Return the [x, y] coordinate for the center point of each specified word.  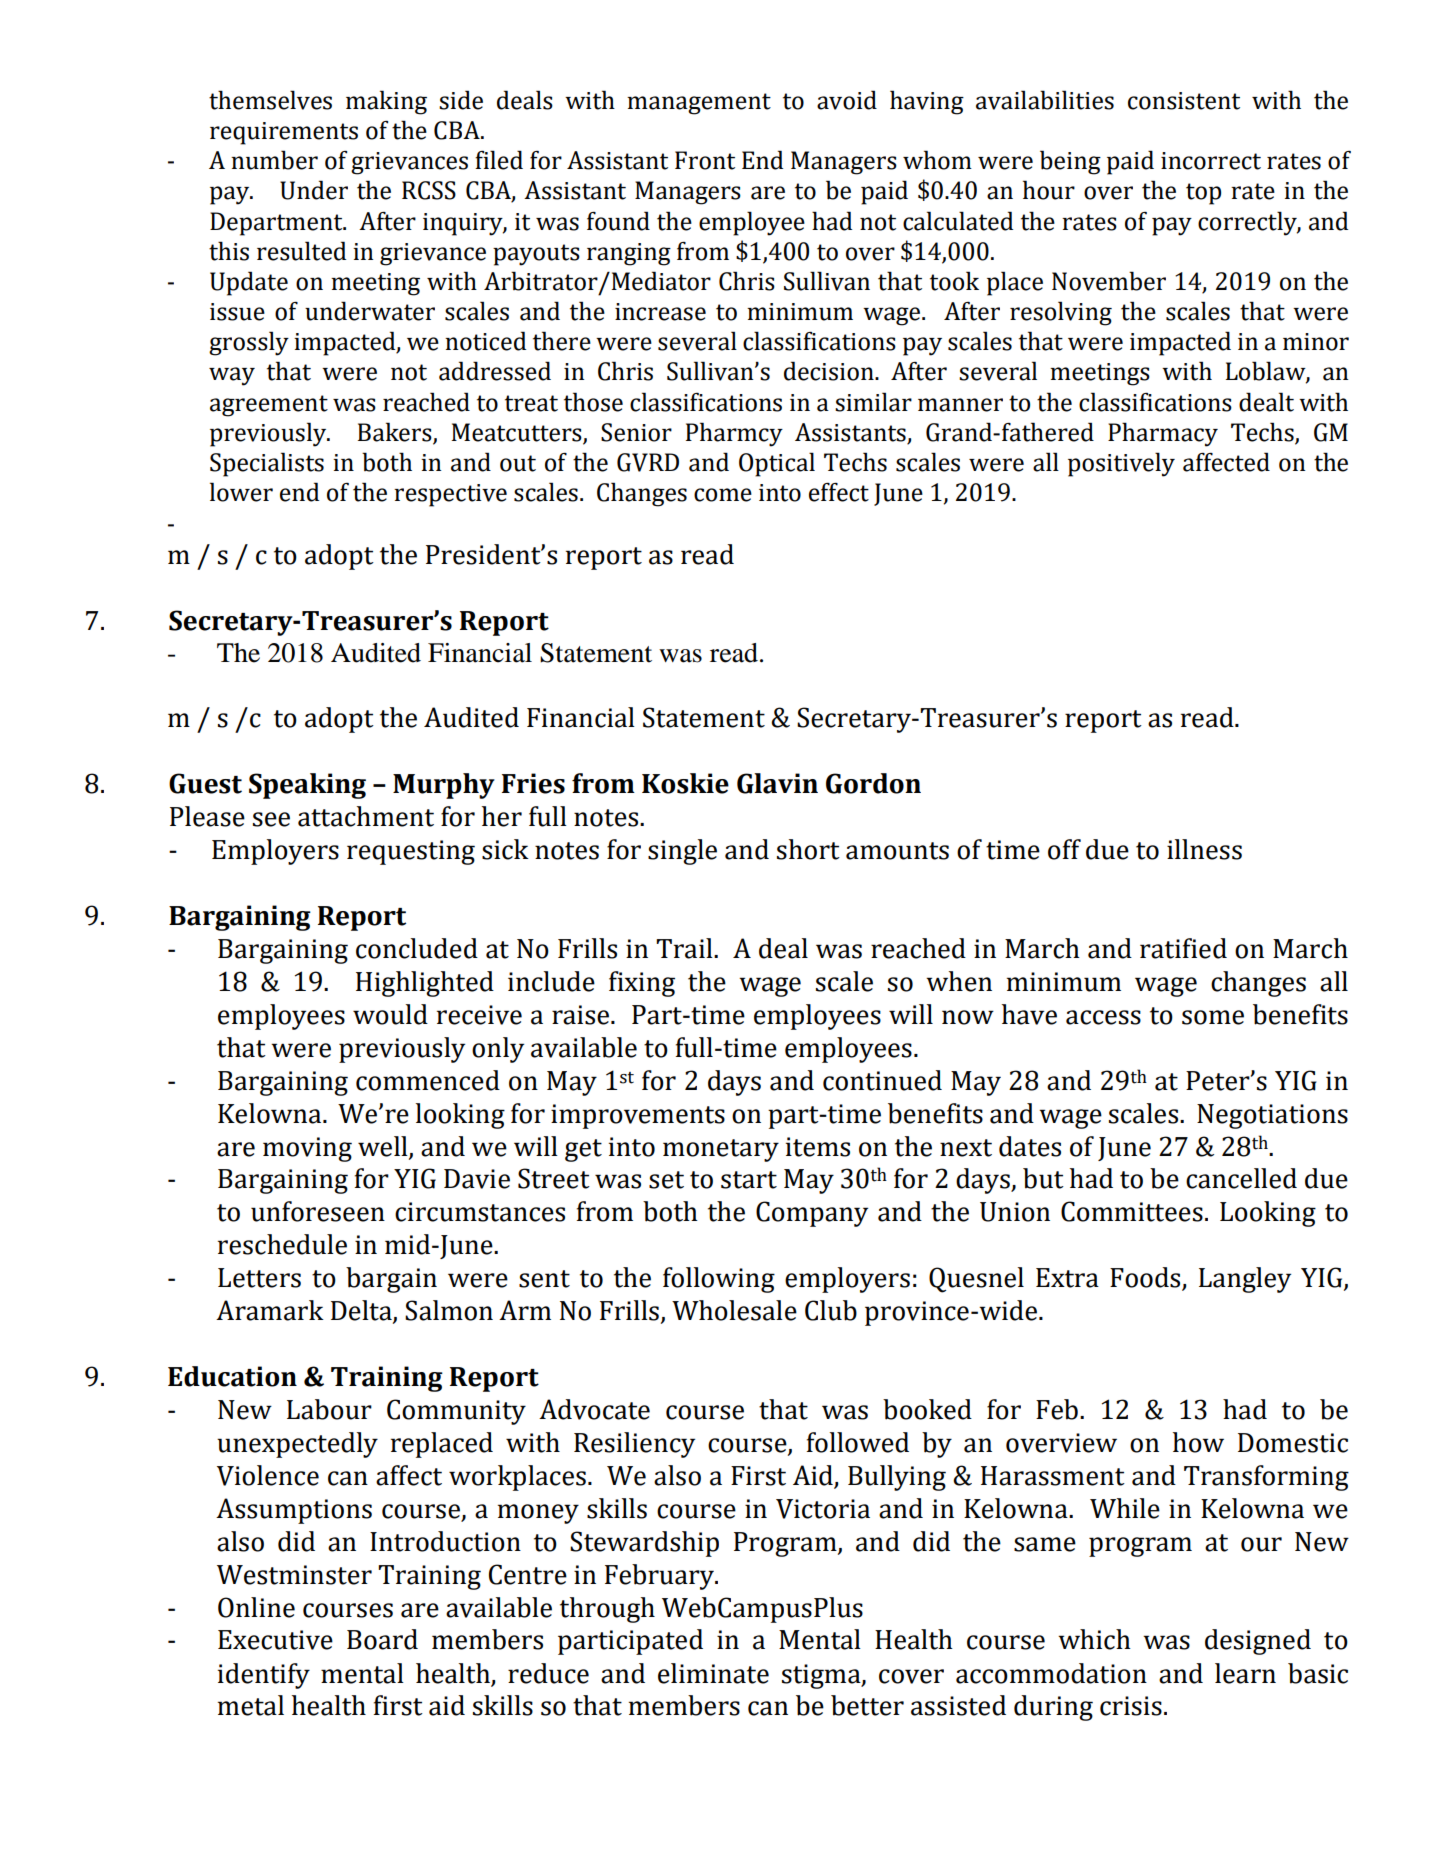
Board [382, 1639]
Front [705, 160]
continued [882, 1080]
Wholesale [734, 1310]
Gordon [873, 783]
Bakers [395, 432]
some [1213, 1017]
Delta [362, 1311]
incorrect [1211, 161]
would [390, 1014]
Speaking [307, 786]
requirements [284, 133]
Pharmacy [1163, 434]
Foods [1146, 1278]
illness [1204, 849]
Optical [777, 464]
